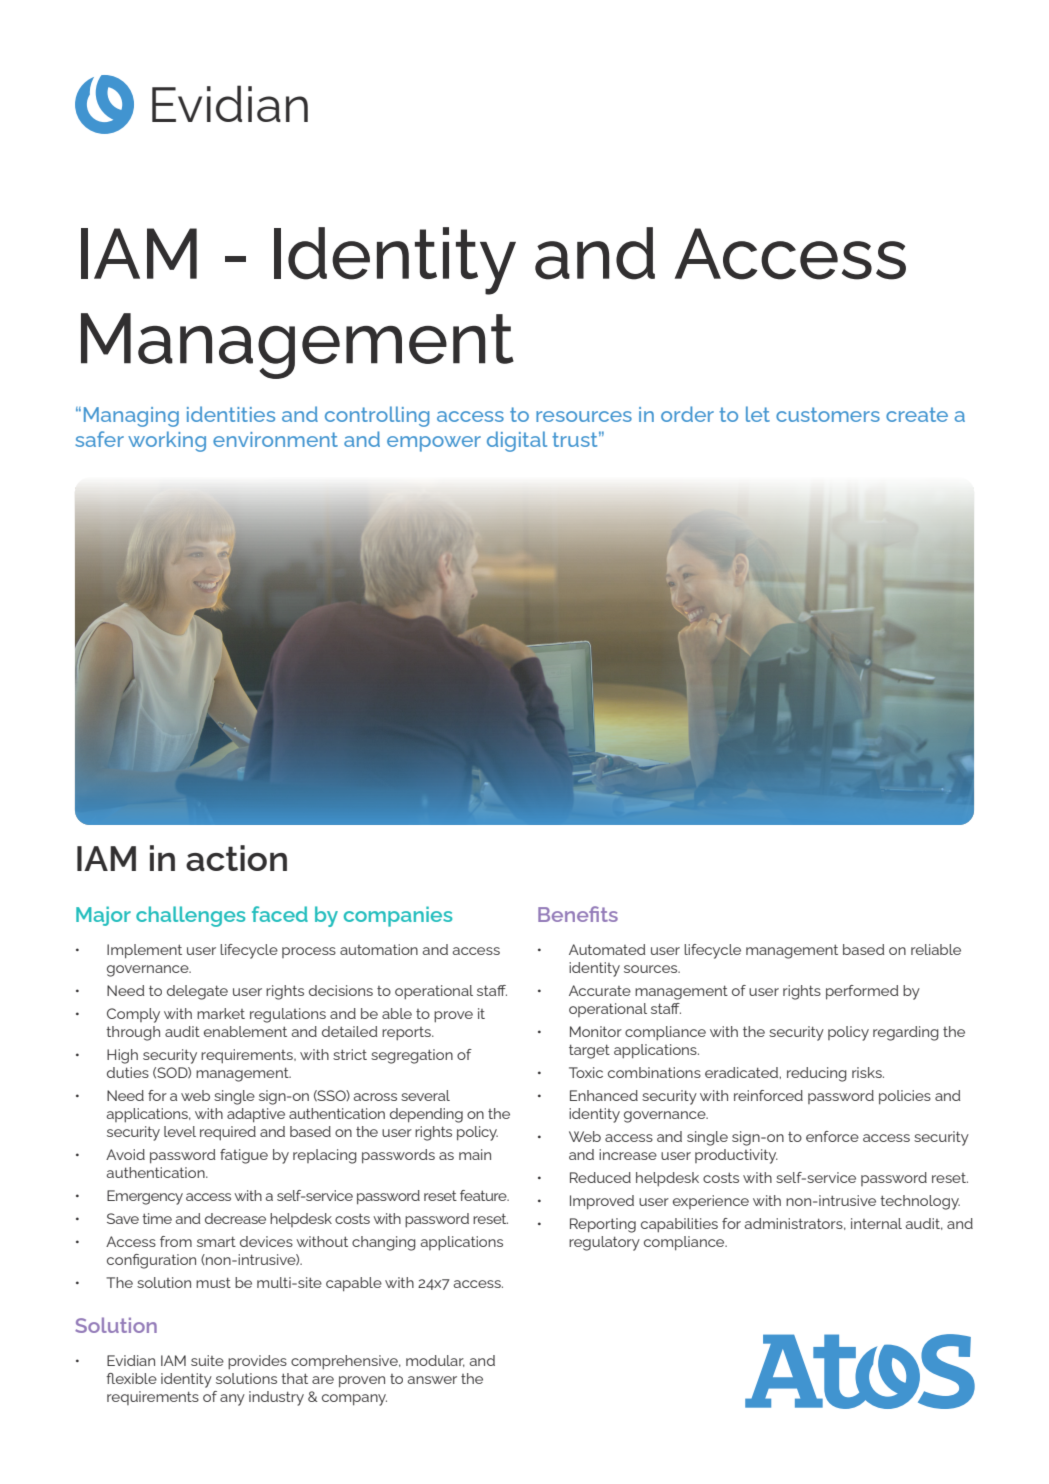  What do you see at coordinates (862, 992) in the image?
I see `performed` at bounding box center [862, 992].
